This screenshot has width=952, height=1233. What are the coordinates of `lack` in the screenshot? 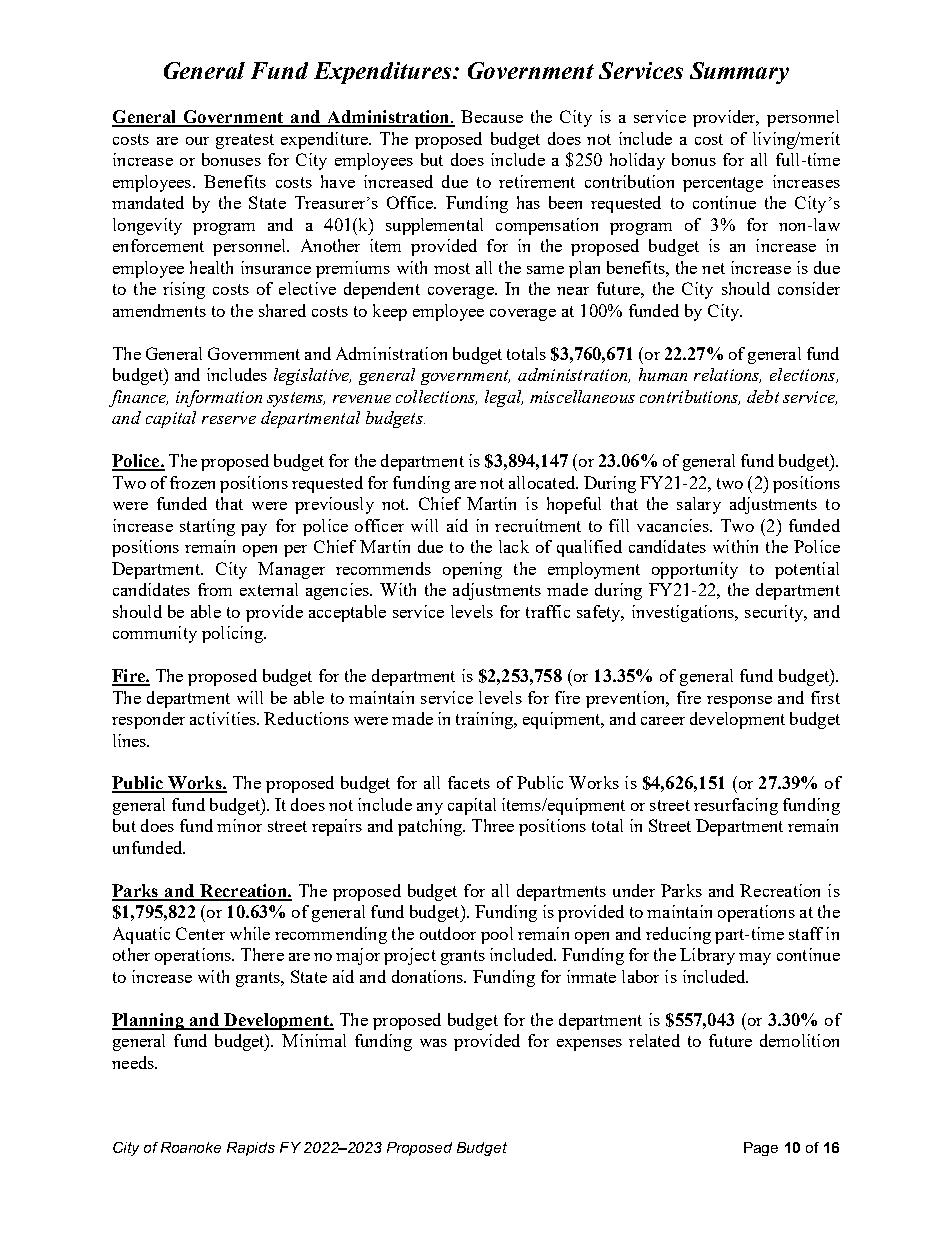 It's located at (514, 546).
